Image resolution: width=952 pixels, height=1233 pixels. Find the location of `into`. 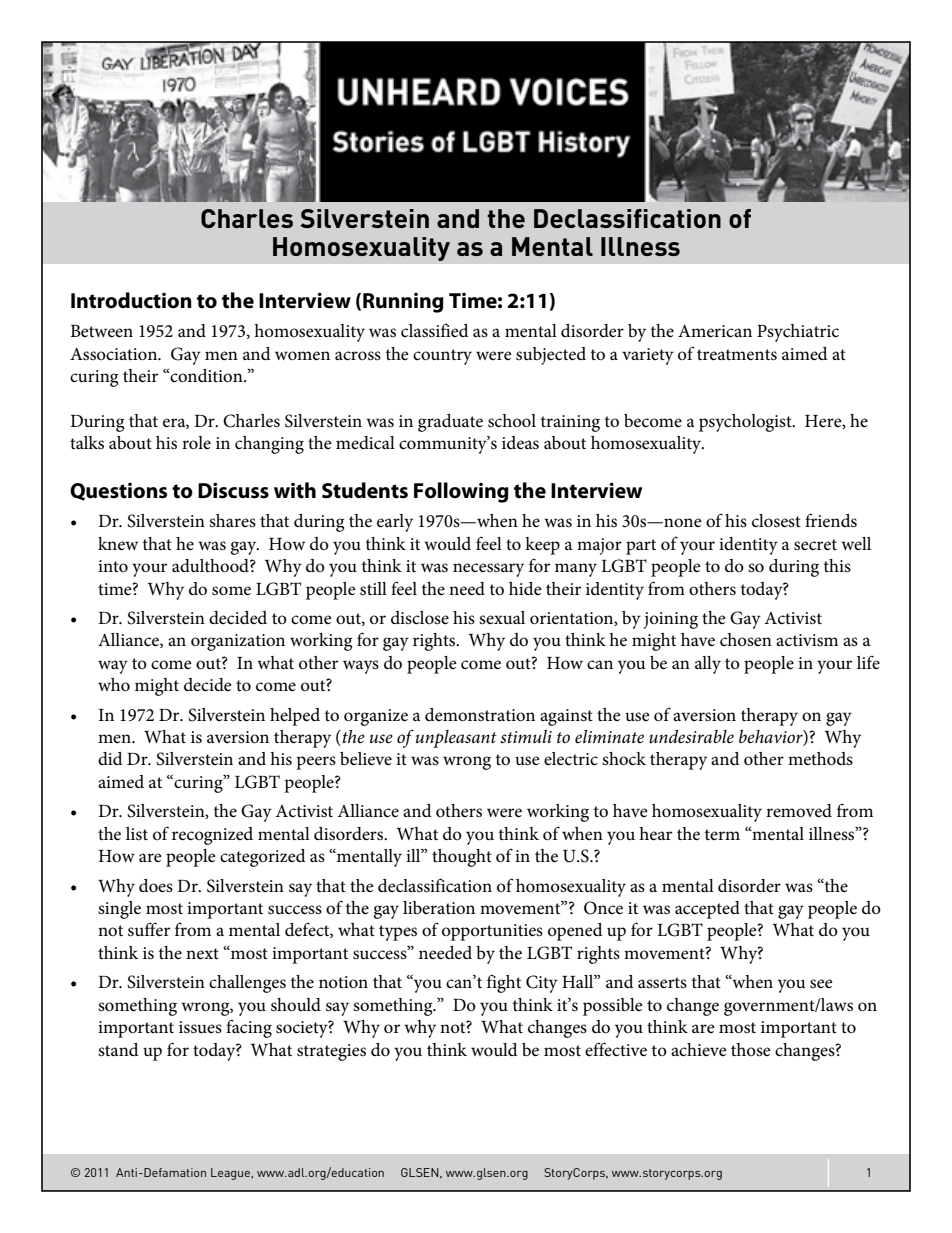

into is located at coordinates (113, 566).
